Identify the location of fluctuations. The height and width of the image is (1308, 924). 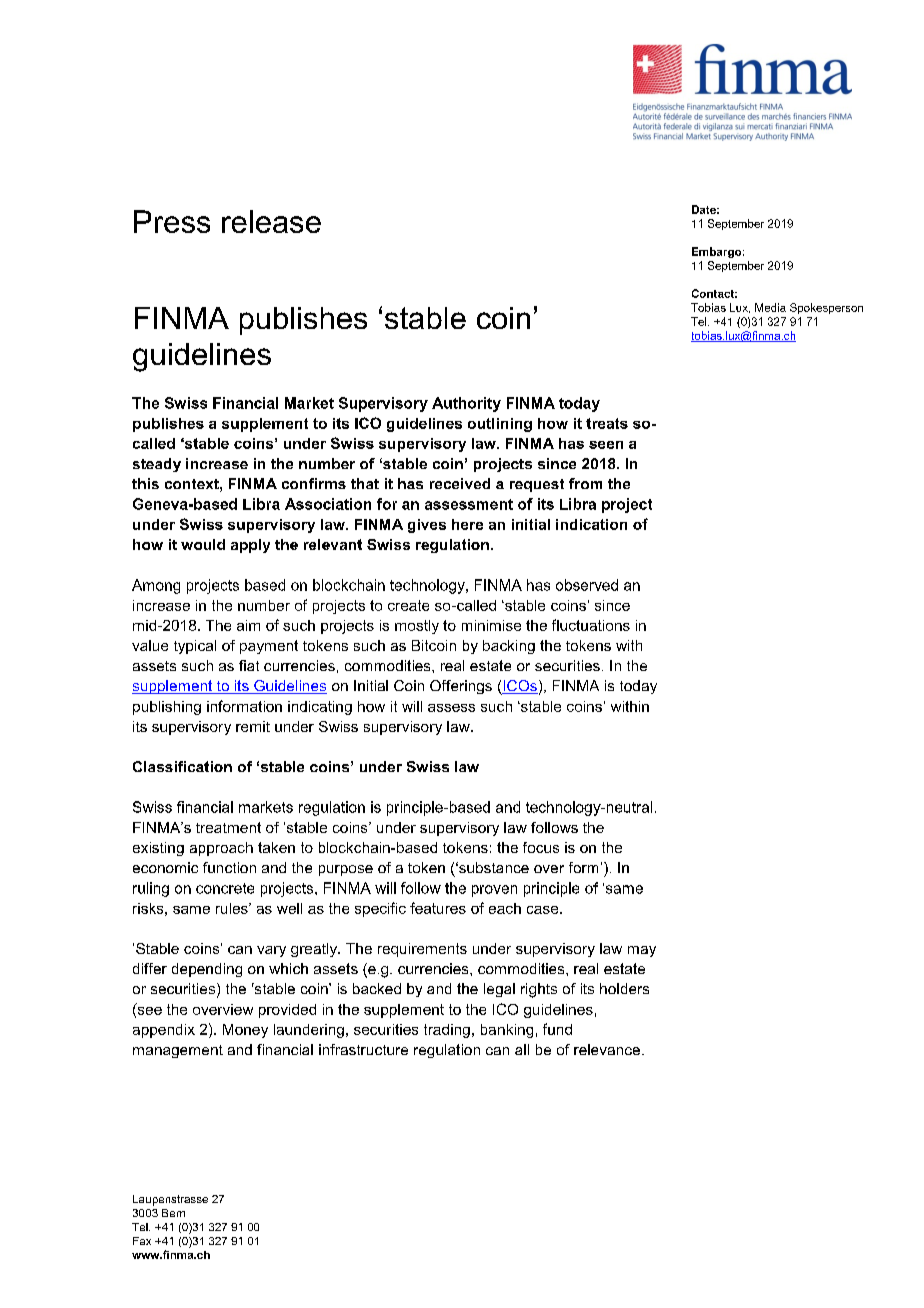
(591, 625).
